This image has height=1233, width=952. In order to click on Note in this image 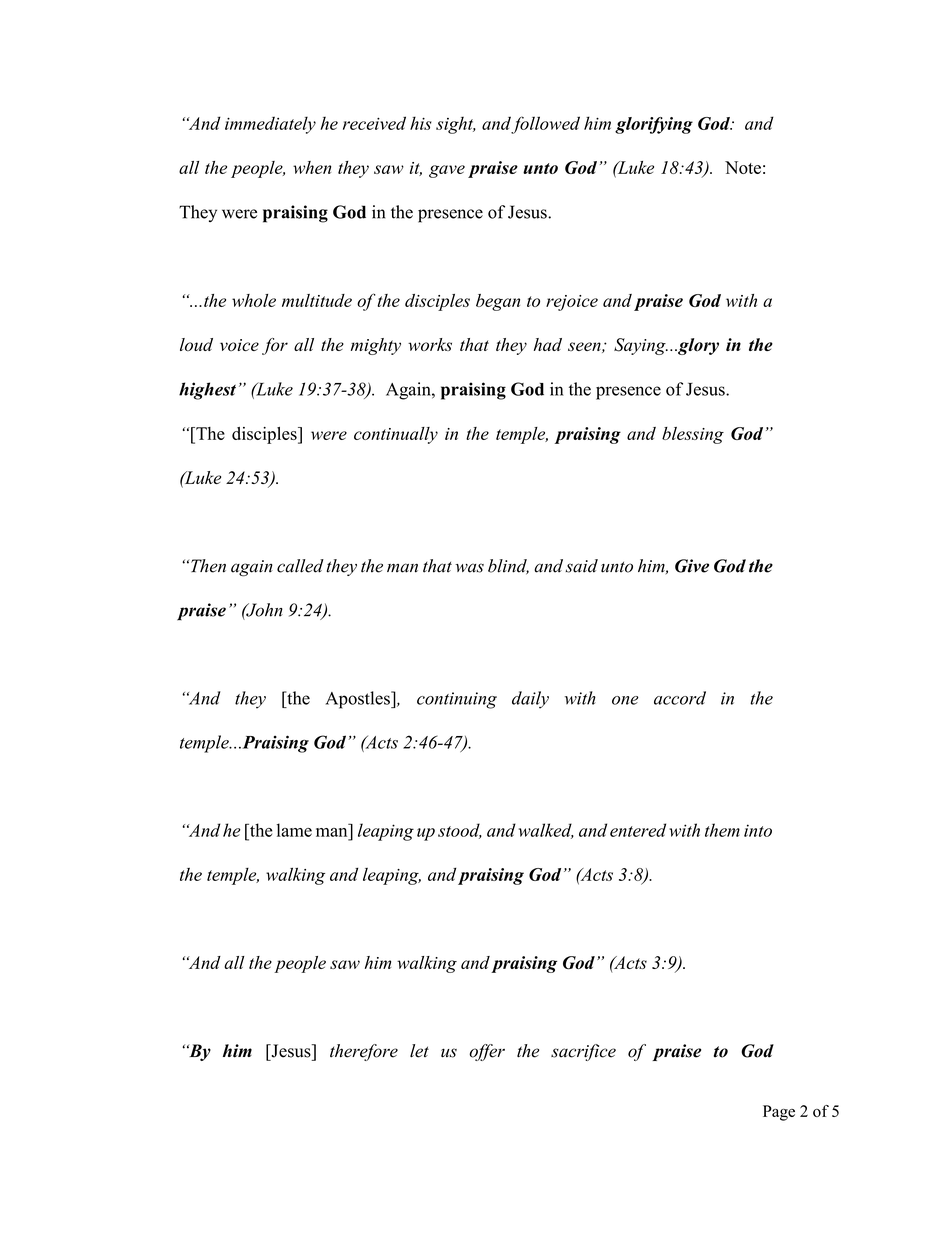, I will do `click(743, 167)`.
